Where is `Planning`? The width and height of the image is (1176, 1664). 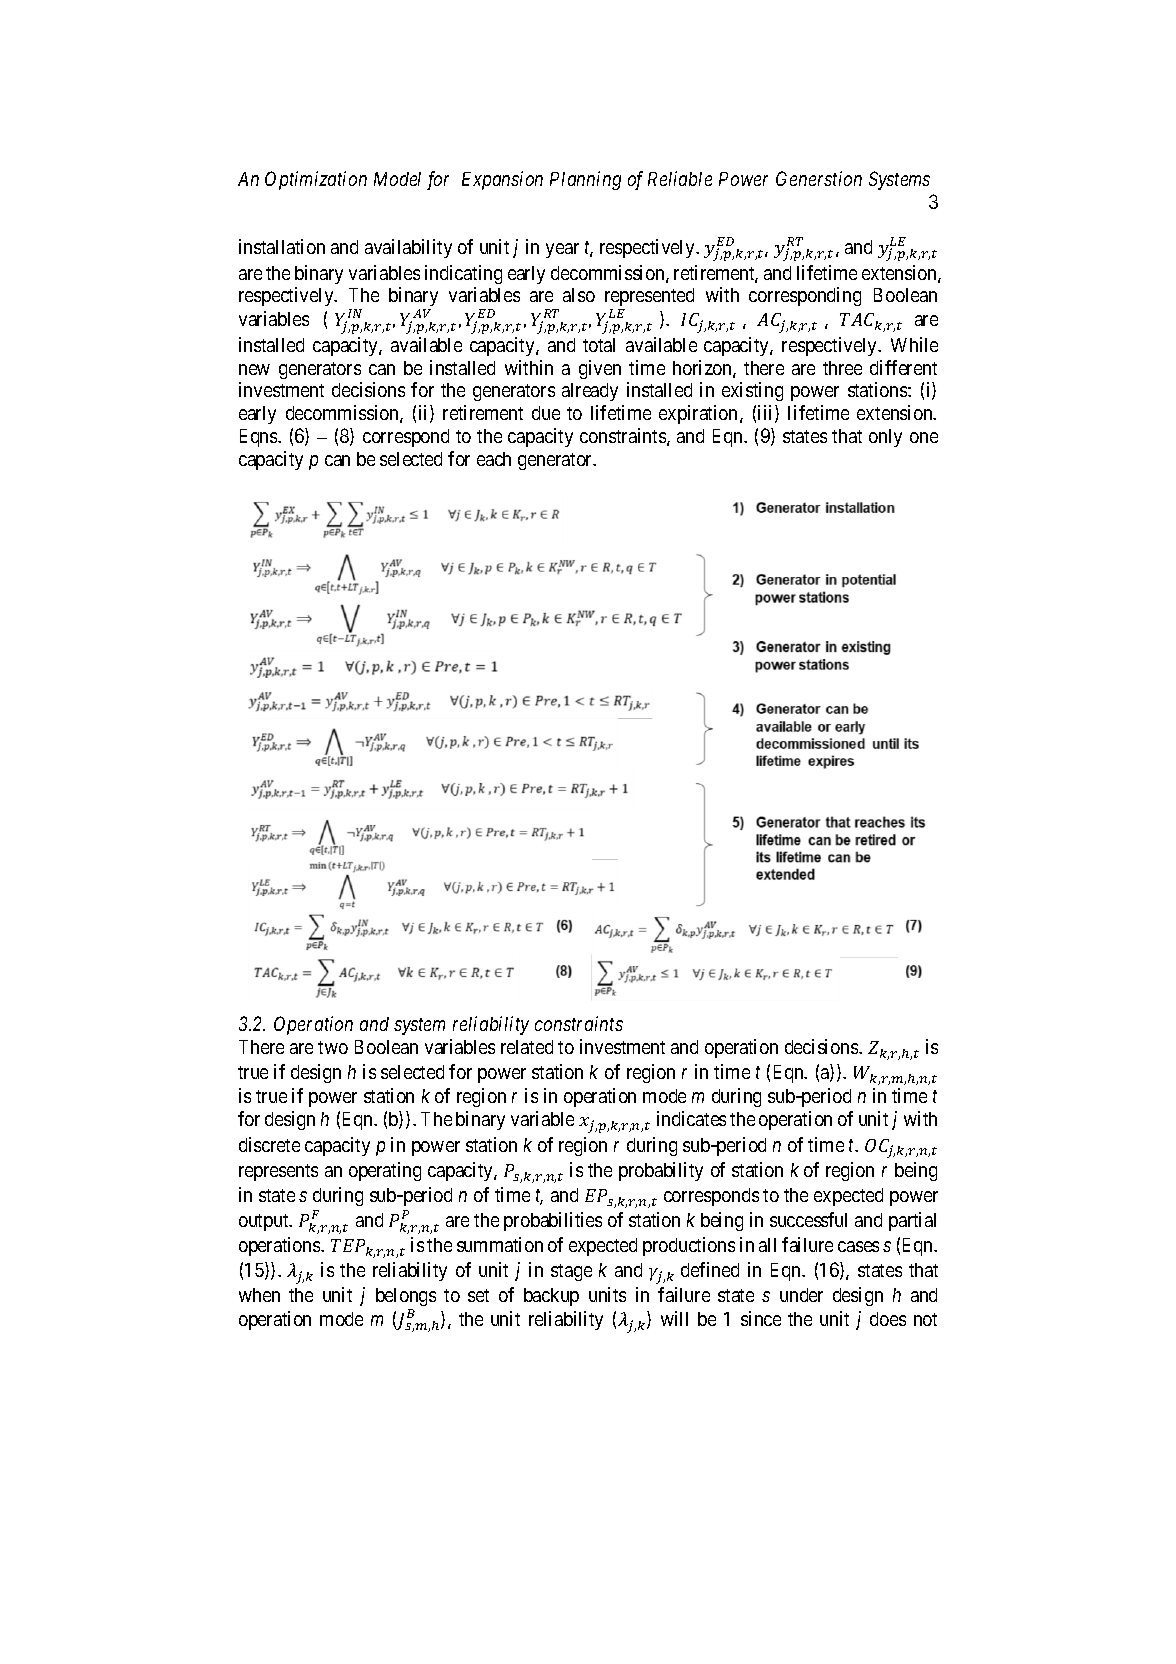
Planning is located at coordinates (585, 180).
